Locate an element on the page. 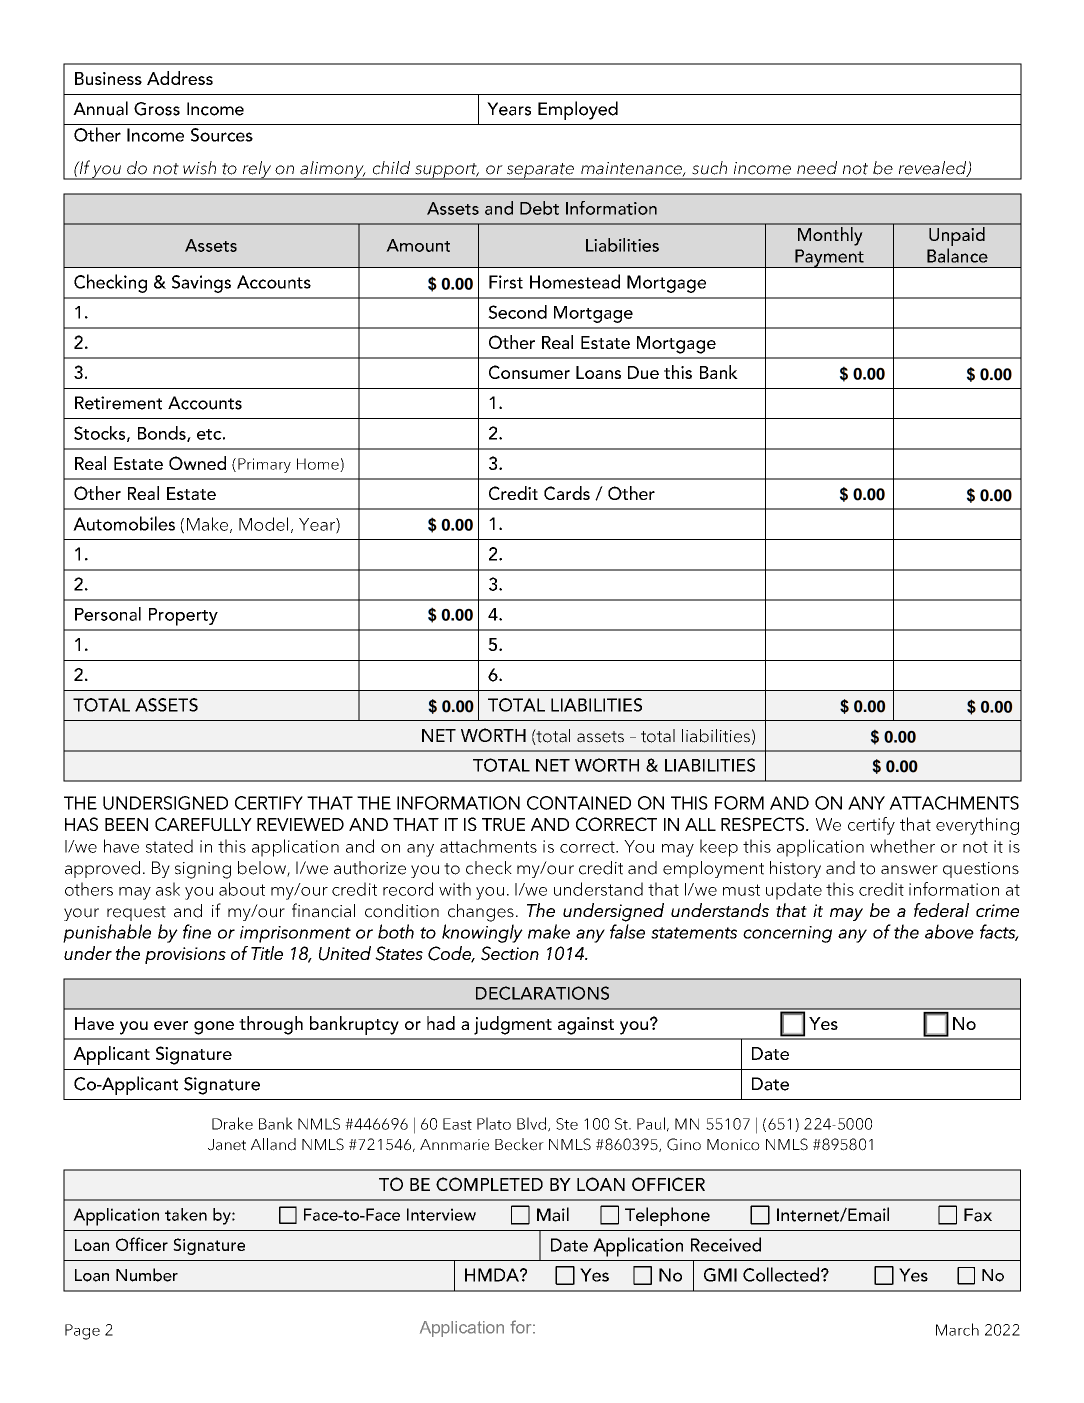  CAREFULLY is located at coordinates (203, 824).
